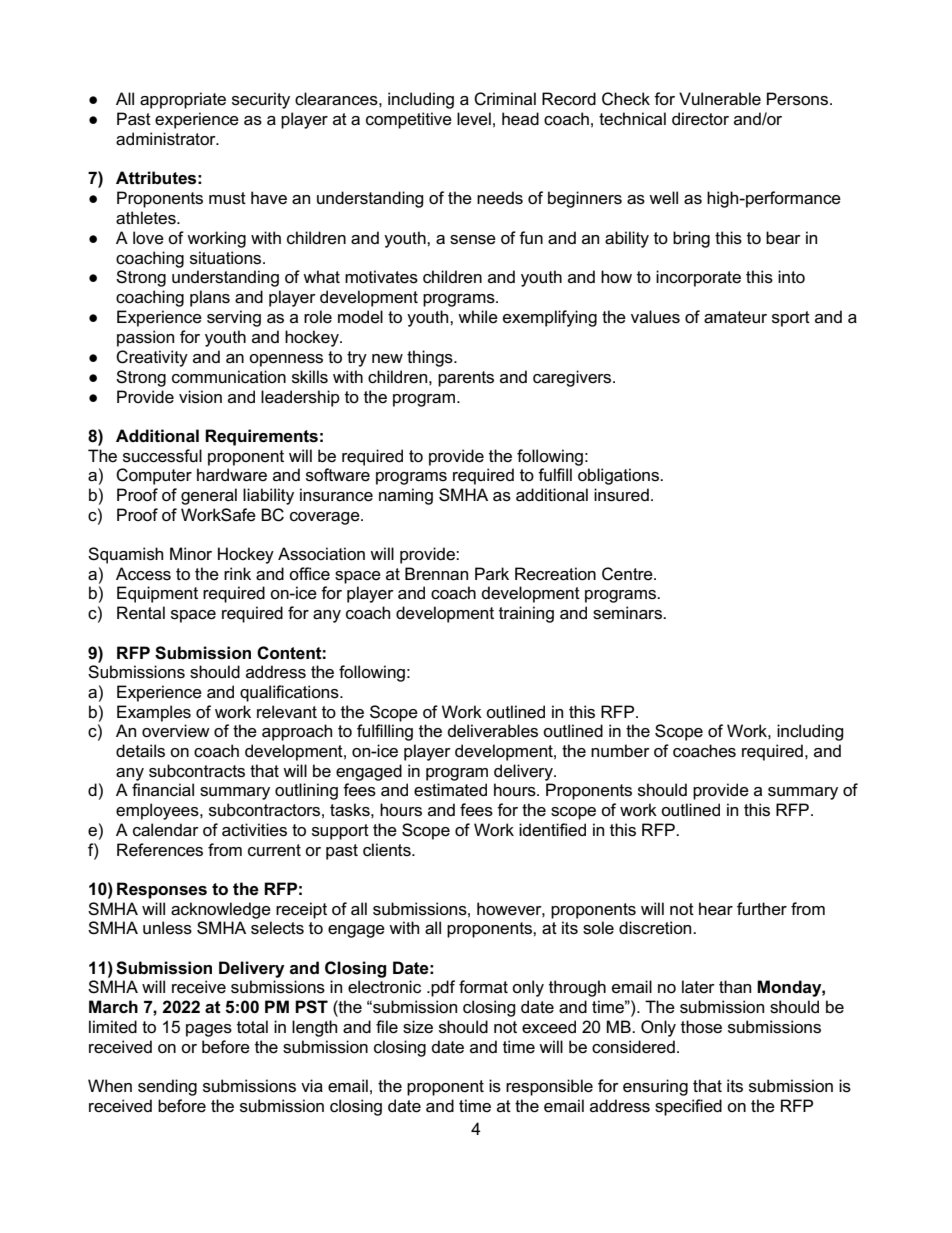 The width and height of the image is (952, 1233). Describe the element at coordinates (700, 119) in the image. I see `director` at that location.
